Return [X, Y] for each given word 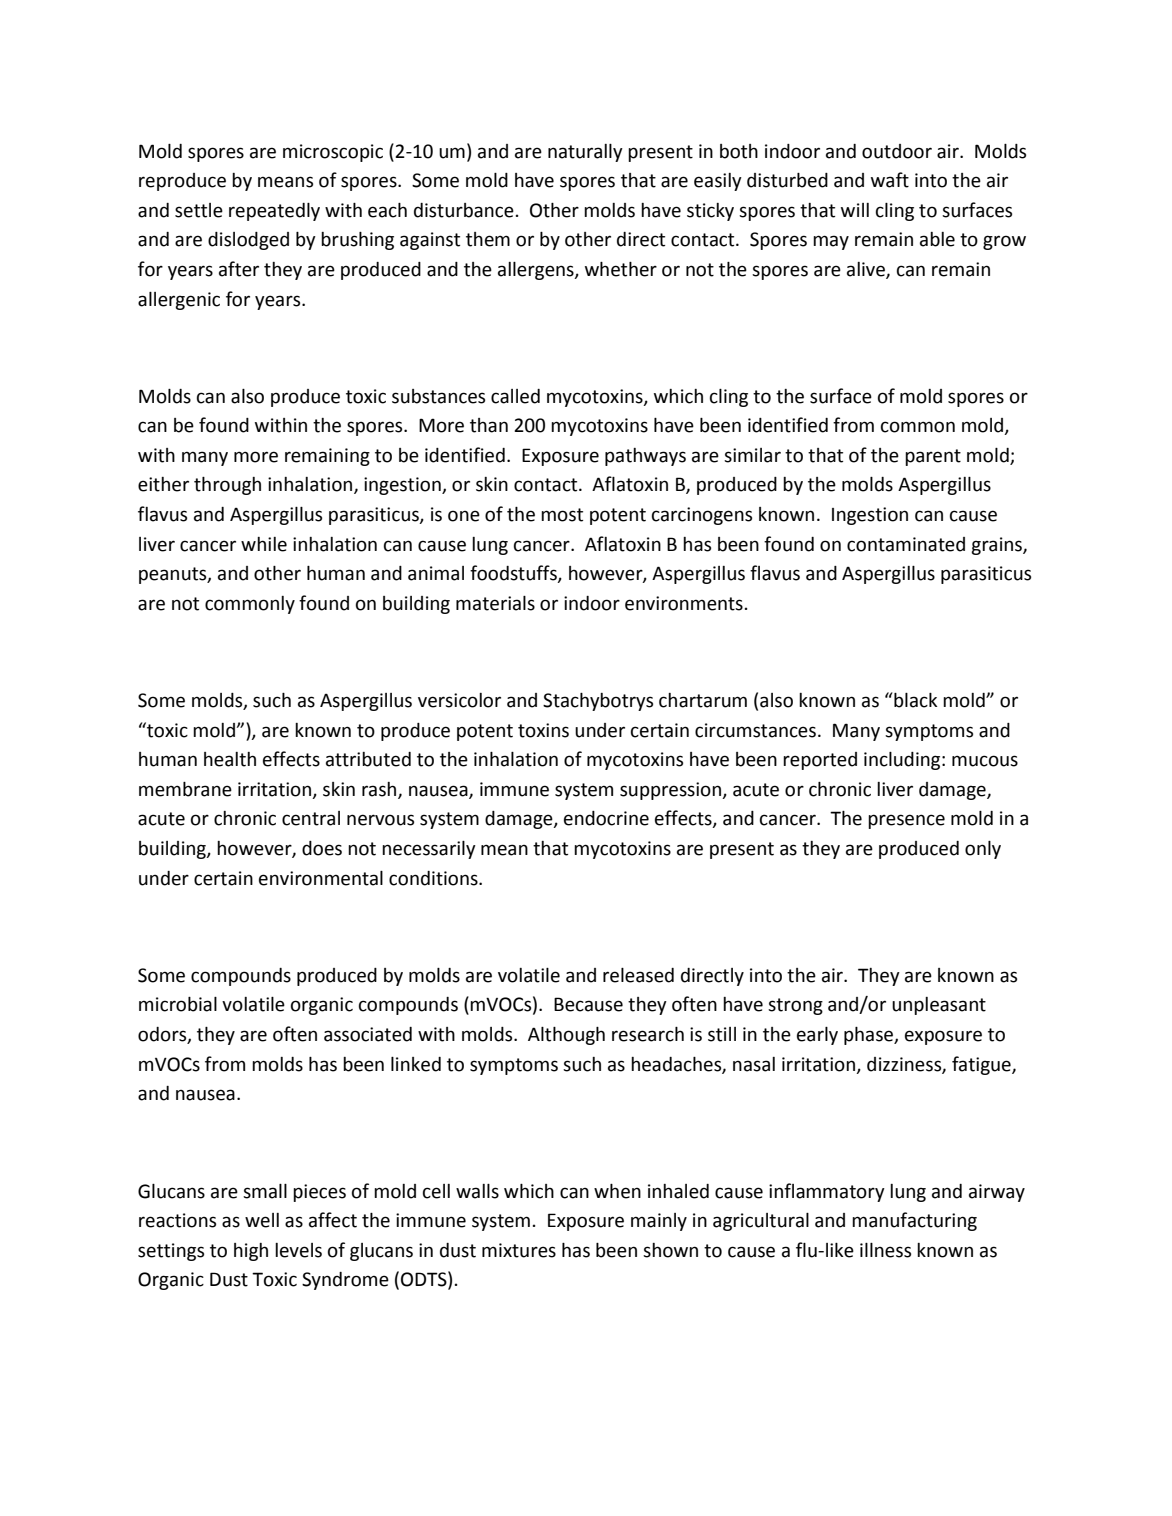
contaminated [906, 544]
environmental [321, 878]
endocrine [606, 818]
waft [890, 180]
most [562, 515]
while [264, 544]
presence [906, 821]
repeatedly [274, 212]
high [251, 1252]
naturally [585, 153]
